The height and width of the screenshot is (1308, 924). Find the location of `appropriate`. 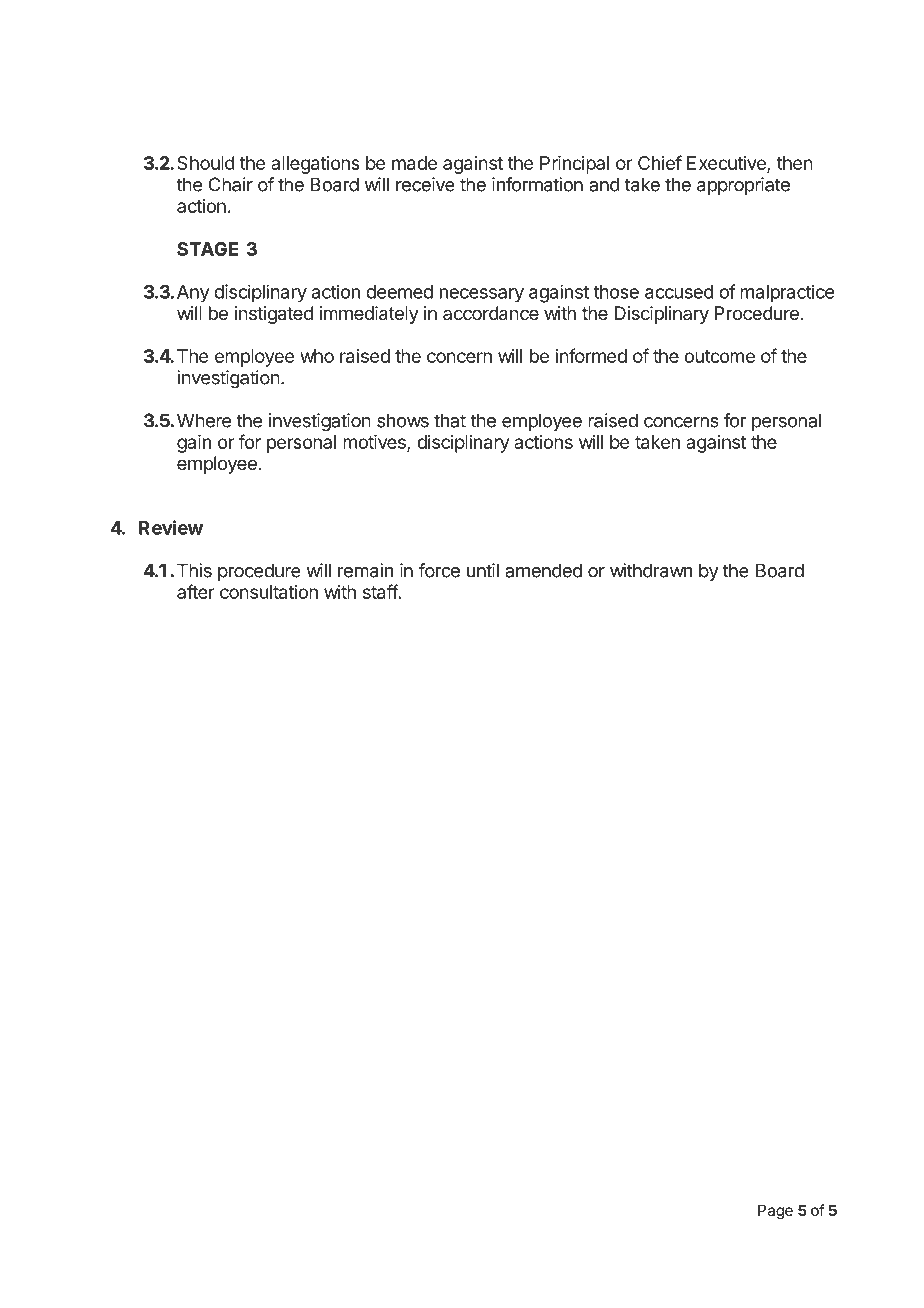

appropriate is located at coordinates (743, 186).
